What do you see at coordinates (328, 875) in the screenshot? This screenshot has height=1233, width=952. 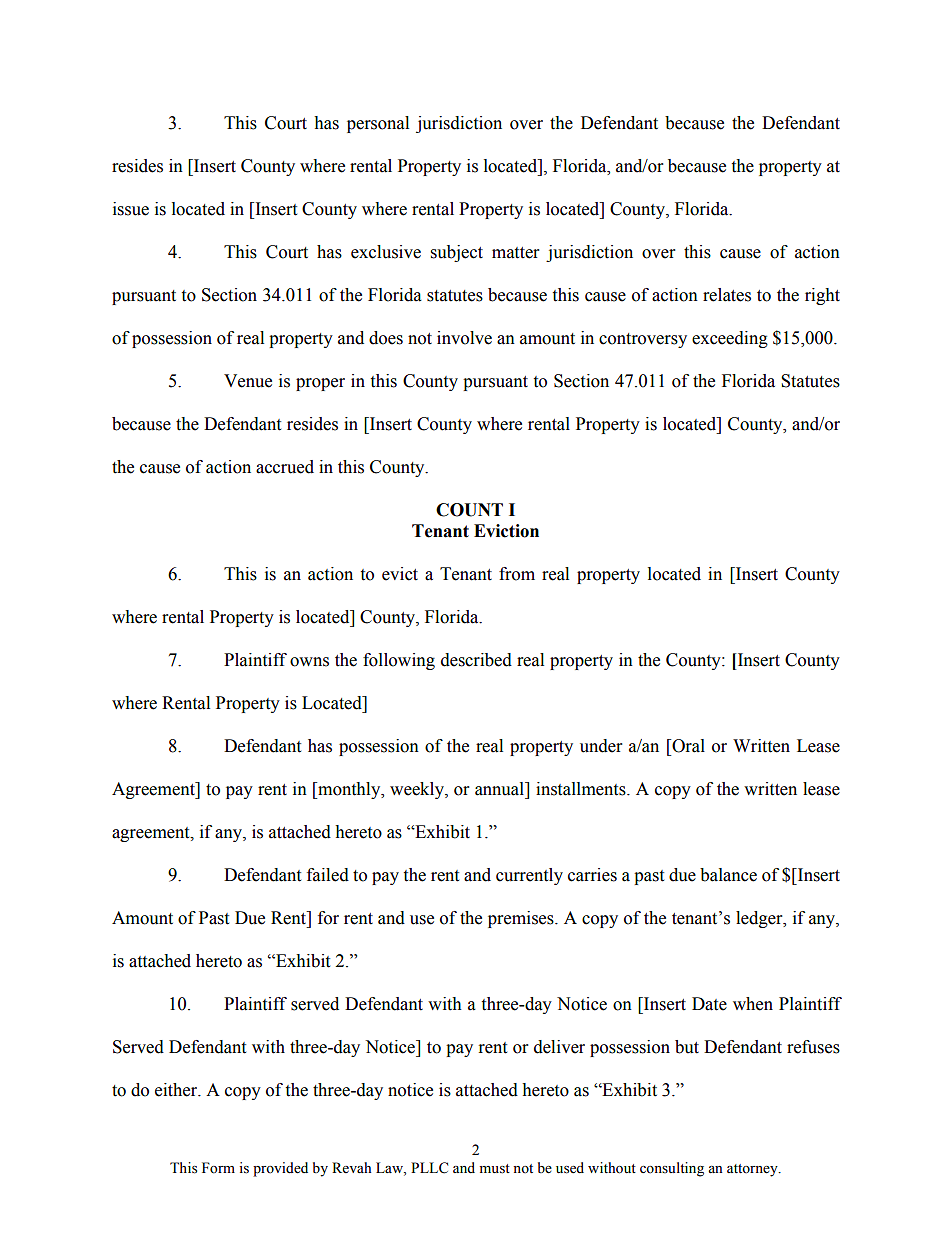 I see `failed` at bounding box center [328, 875].
